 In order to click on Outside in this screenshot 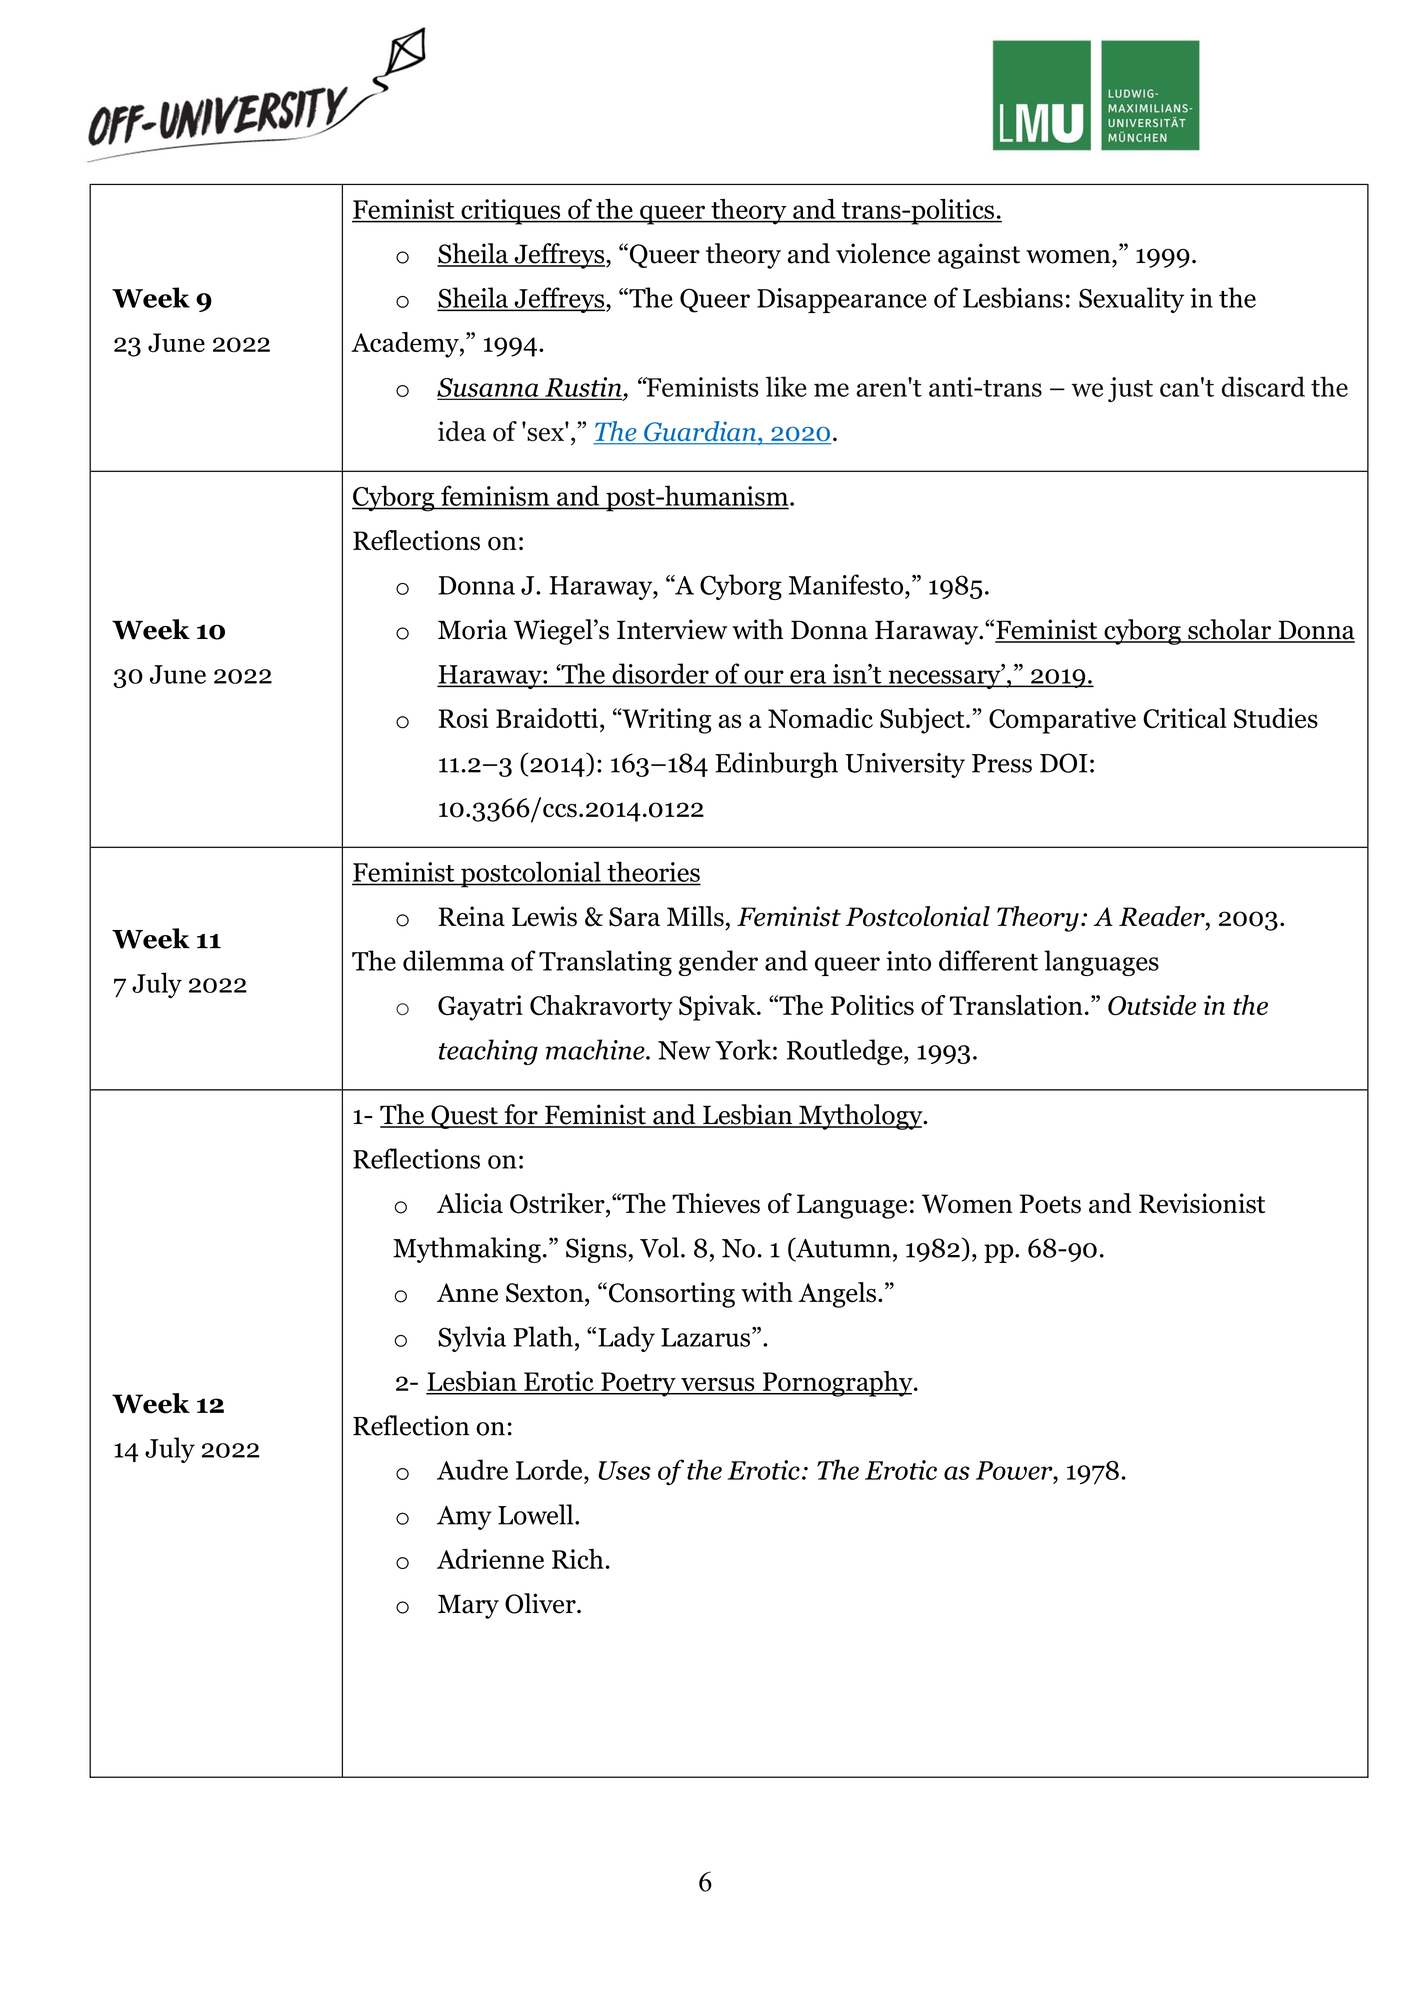, I will do `click(1152, 1005)`.
